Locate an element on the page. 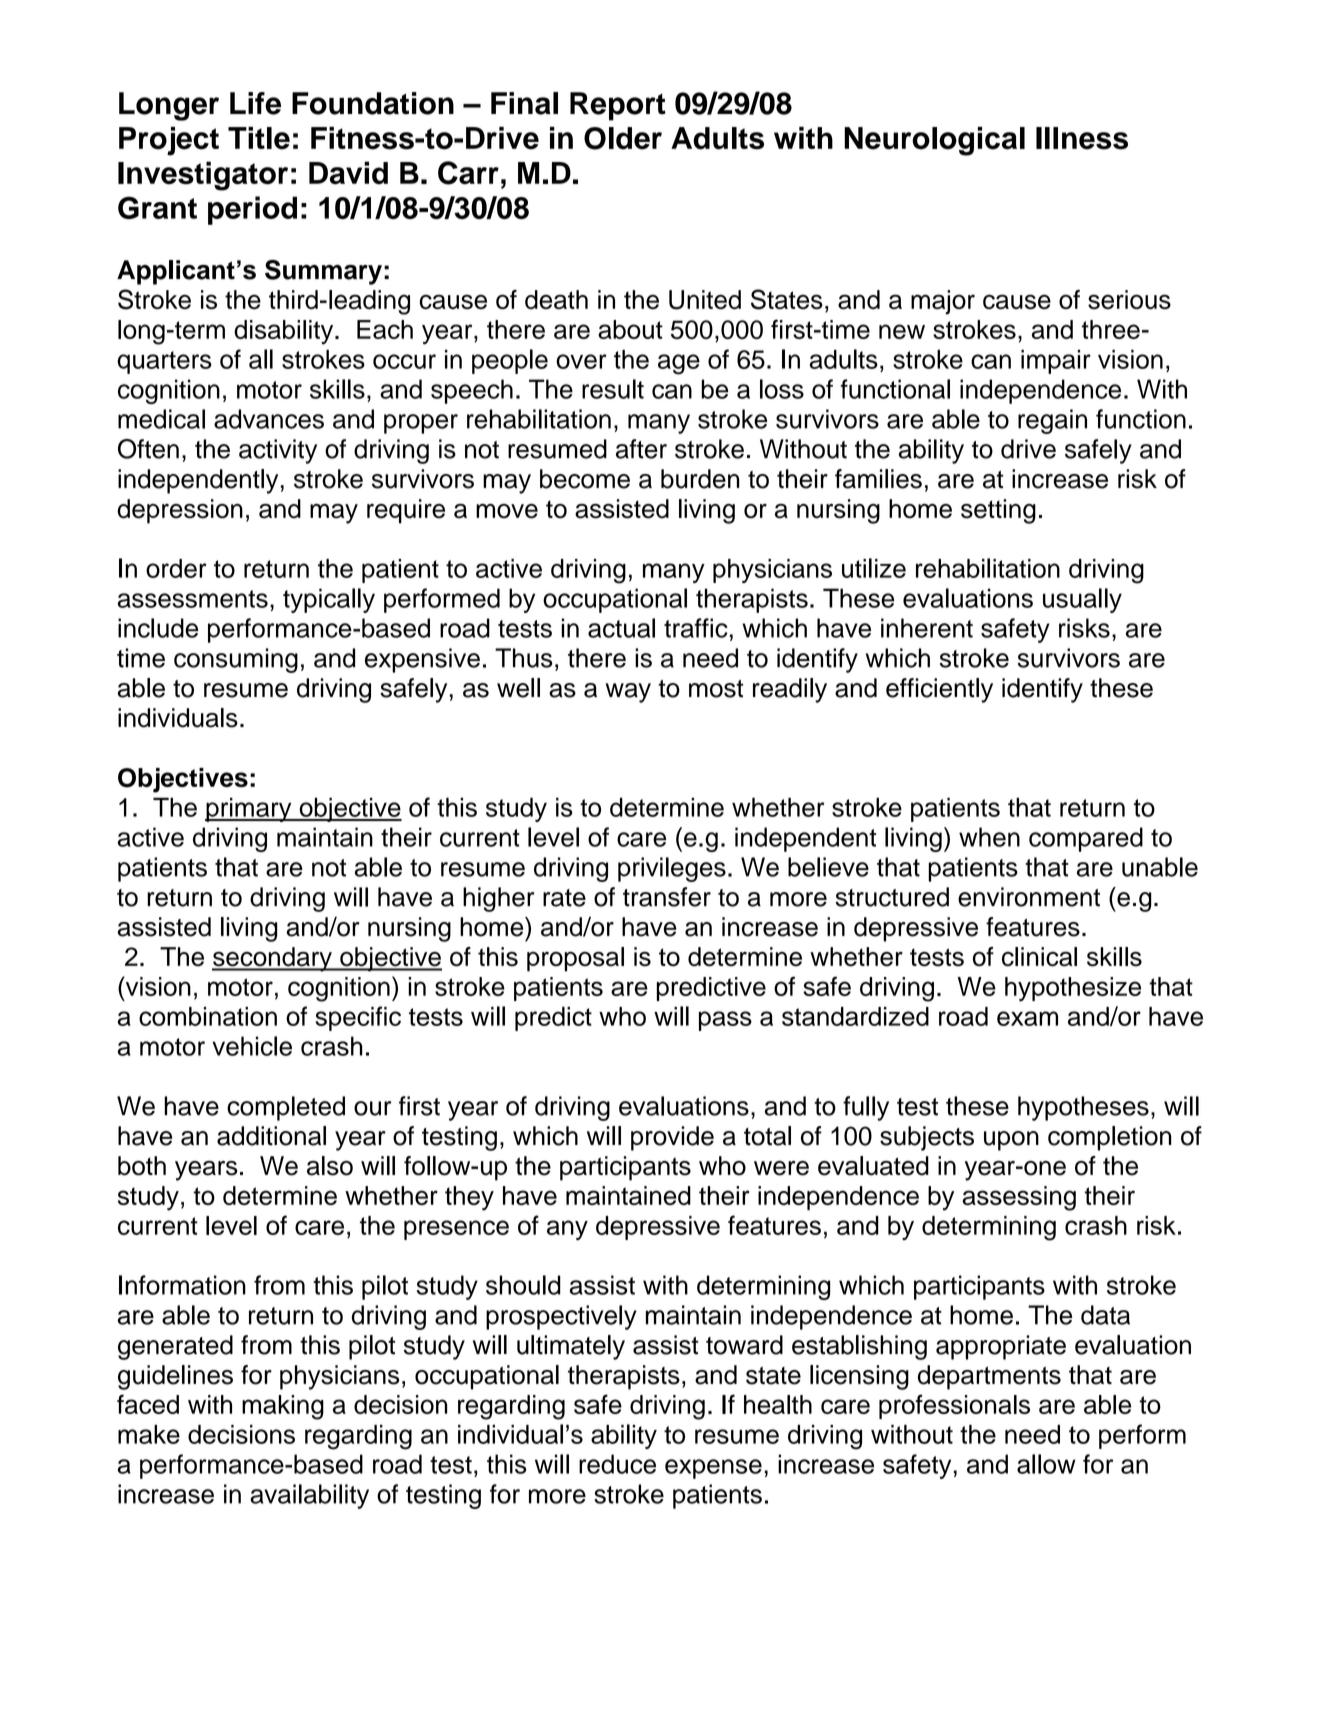  making is located at coordinates (283, 1407).
